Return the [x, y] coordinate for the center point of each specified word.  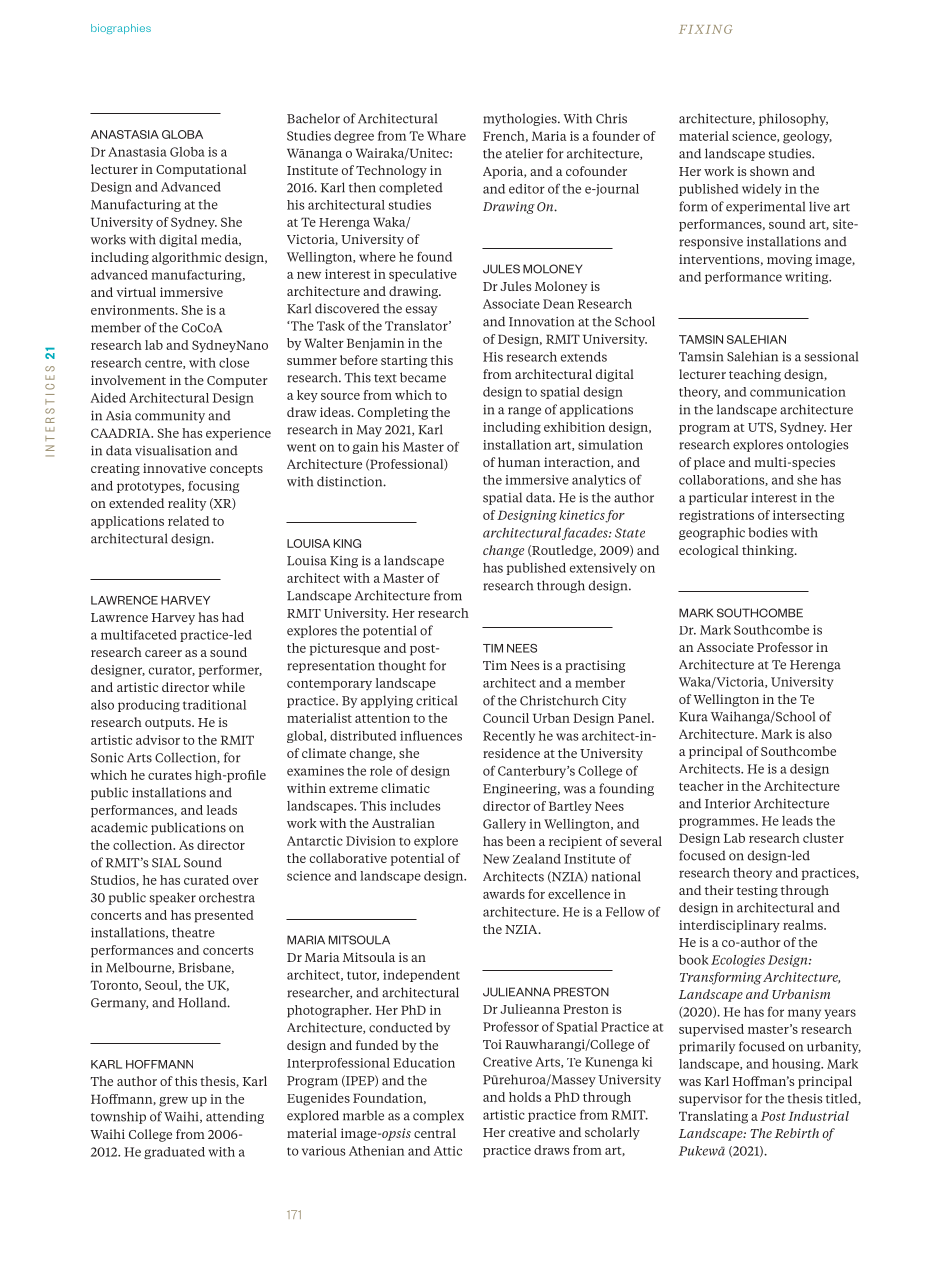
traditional [214, 705]
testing [757, 891]
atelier [524, 153]
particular [718, 498]
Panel [635, 718]
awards [504, 894]
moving [789, 260]
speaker [173, 898]
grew [173, 1102]
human [519, 462]
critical [436, 700]
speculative [423, 275]
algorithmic [186, 258]
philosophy [793, 119]
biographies [121, 29]
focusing [213, 487]
